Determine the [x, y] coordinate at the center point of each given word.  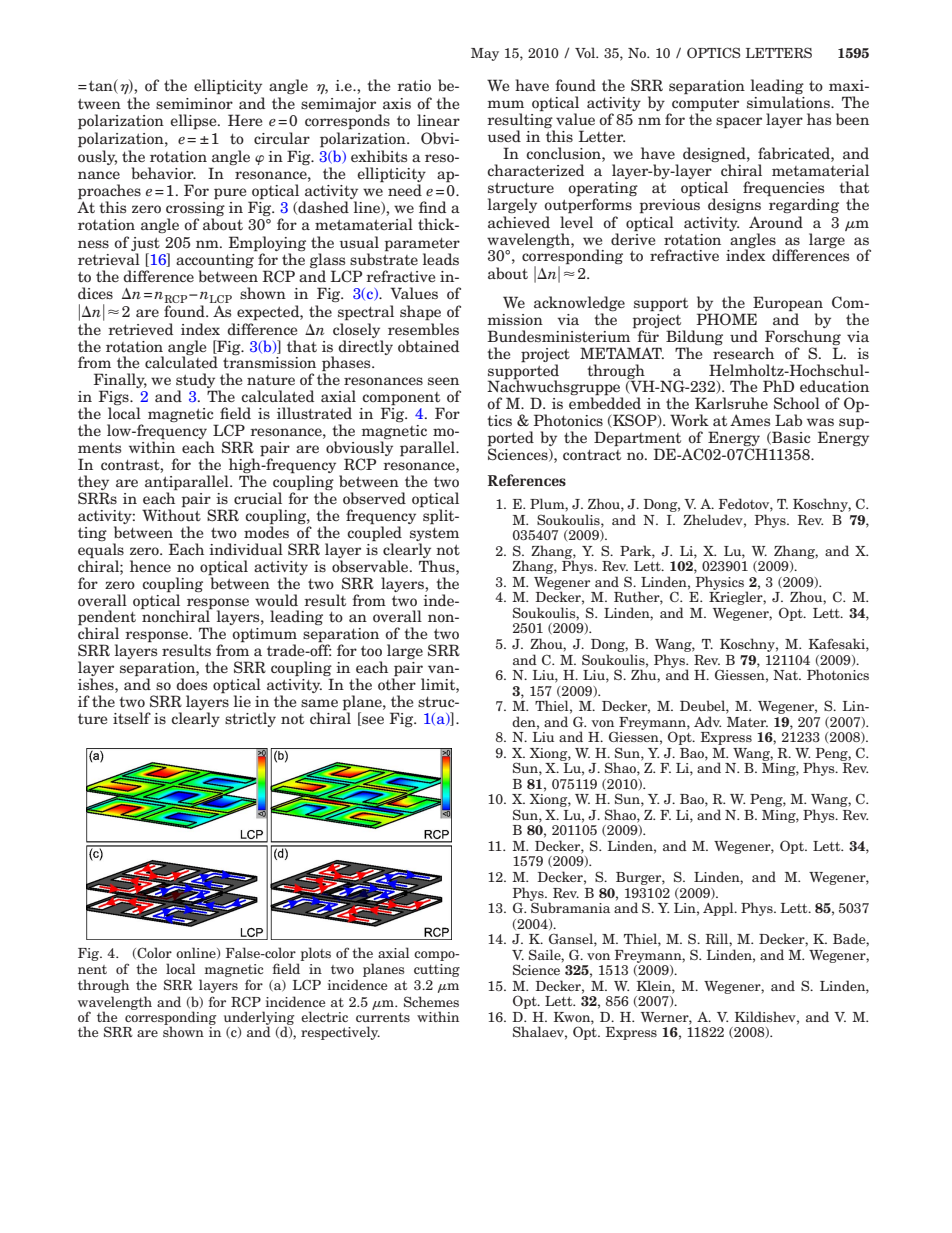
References [527, 480]
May [485, 54]
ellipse [194, 122]
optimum [264, 636]
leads [441, 259]
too [371, 651]
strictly [250, 719]
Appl [719, 909]
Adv [707, 721]
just [145, 244]
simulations [789, 102]
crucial [258, 498]
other [397, 683]
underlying [259, 1019]
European [788, 304]
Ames [750, 420]
